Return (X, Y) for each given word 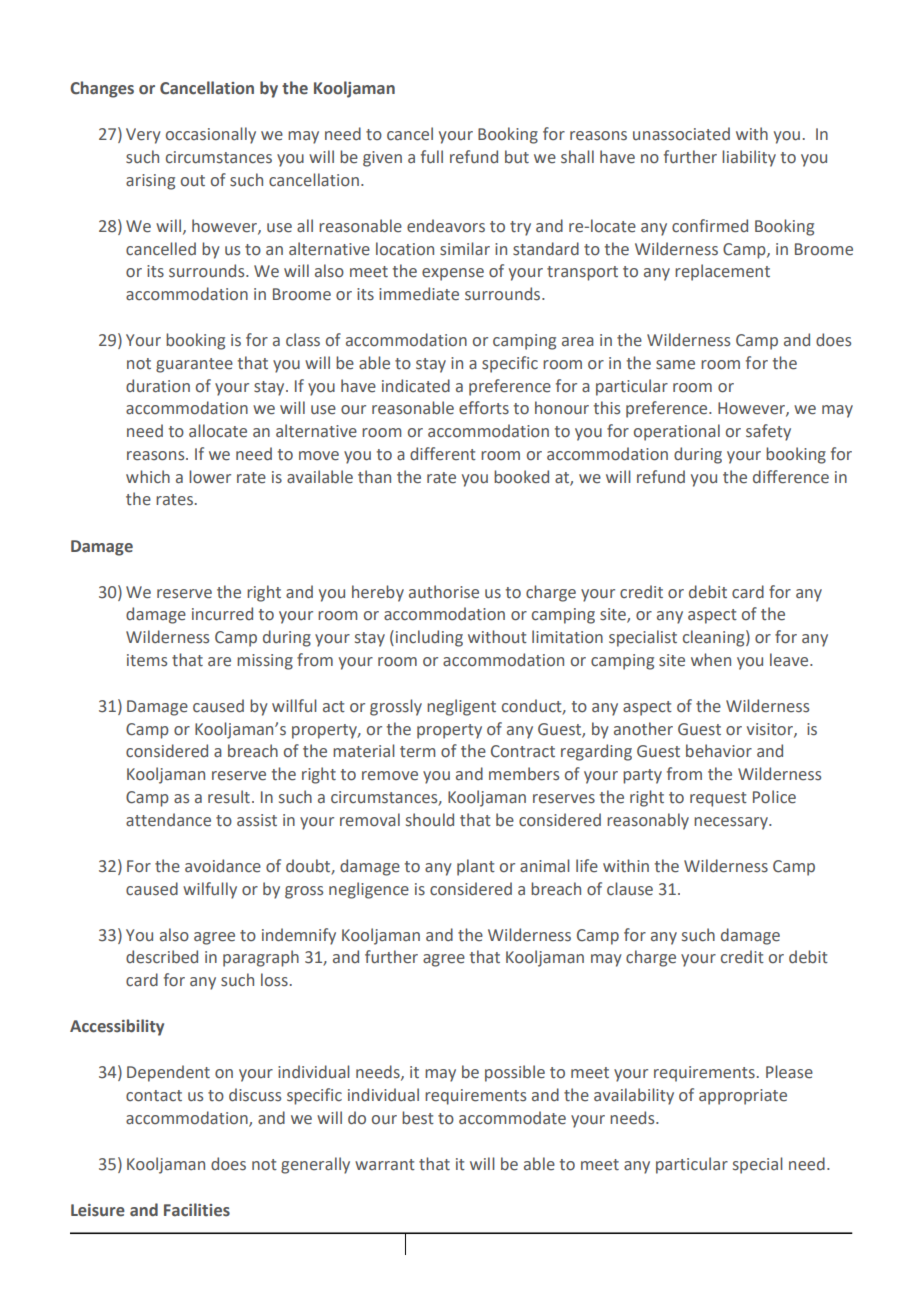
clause (630, 889)
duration (158, 386)
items (147, 660)
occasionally (211, 135)
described (162, 957)
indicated (416, 386)
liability (749, 158)
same (675, 365)
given (382, 159)
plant (476, 867)
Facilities (197, 1210)
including (429, 638)
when (711, 660)
